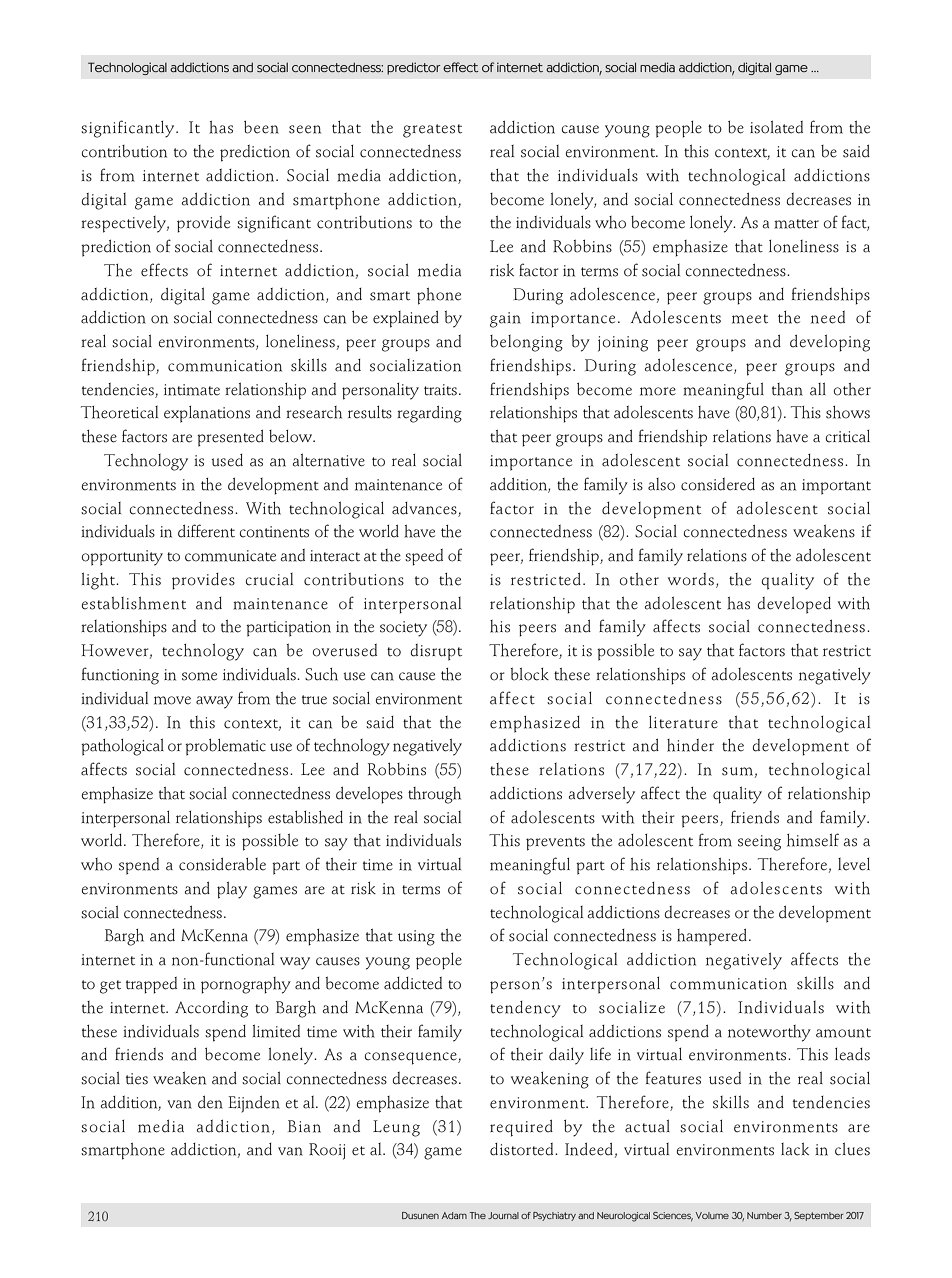 Image resolution: width=952 pixels, height=1278 pixels. What do you see at coordinates (232, 890) in the screenshot?
I see `play` at bounding box center [232, 890].
